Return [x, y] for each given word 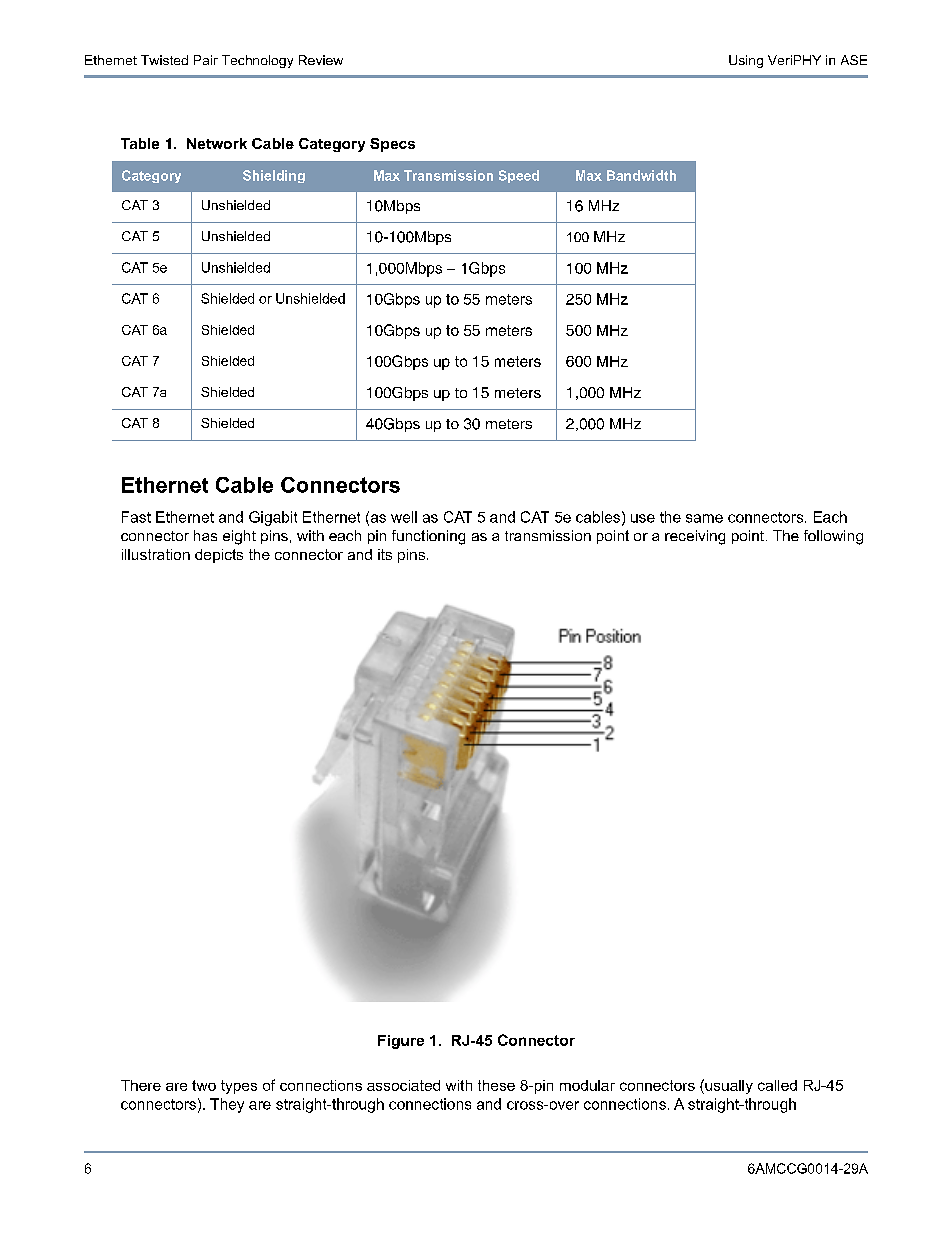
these [496, 1085]
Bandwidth [641, 175]
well [404, 517]
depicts [219, 556]
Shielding [274, 176]
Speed [519, 176]
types [239, 1087]
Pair [206, 60]
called [777, 1085]
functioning [428, 537]
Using [746, 61]
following [833, 537]
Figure [401, 1042]
